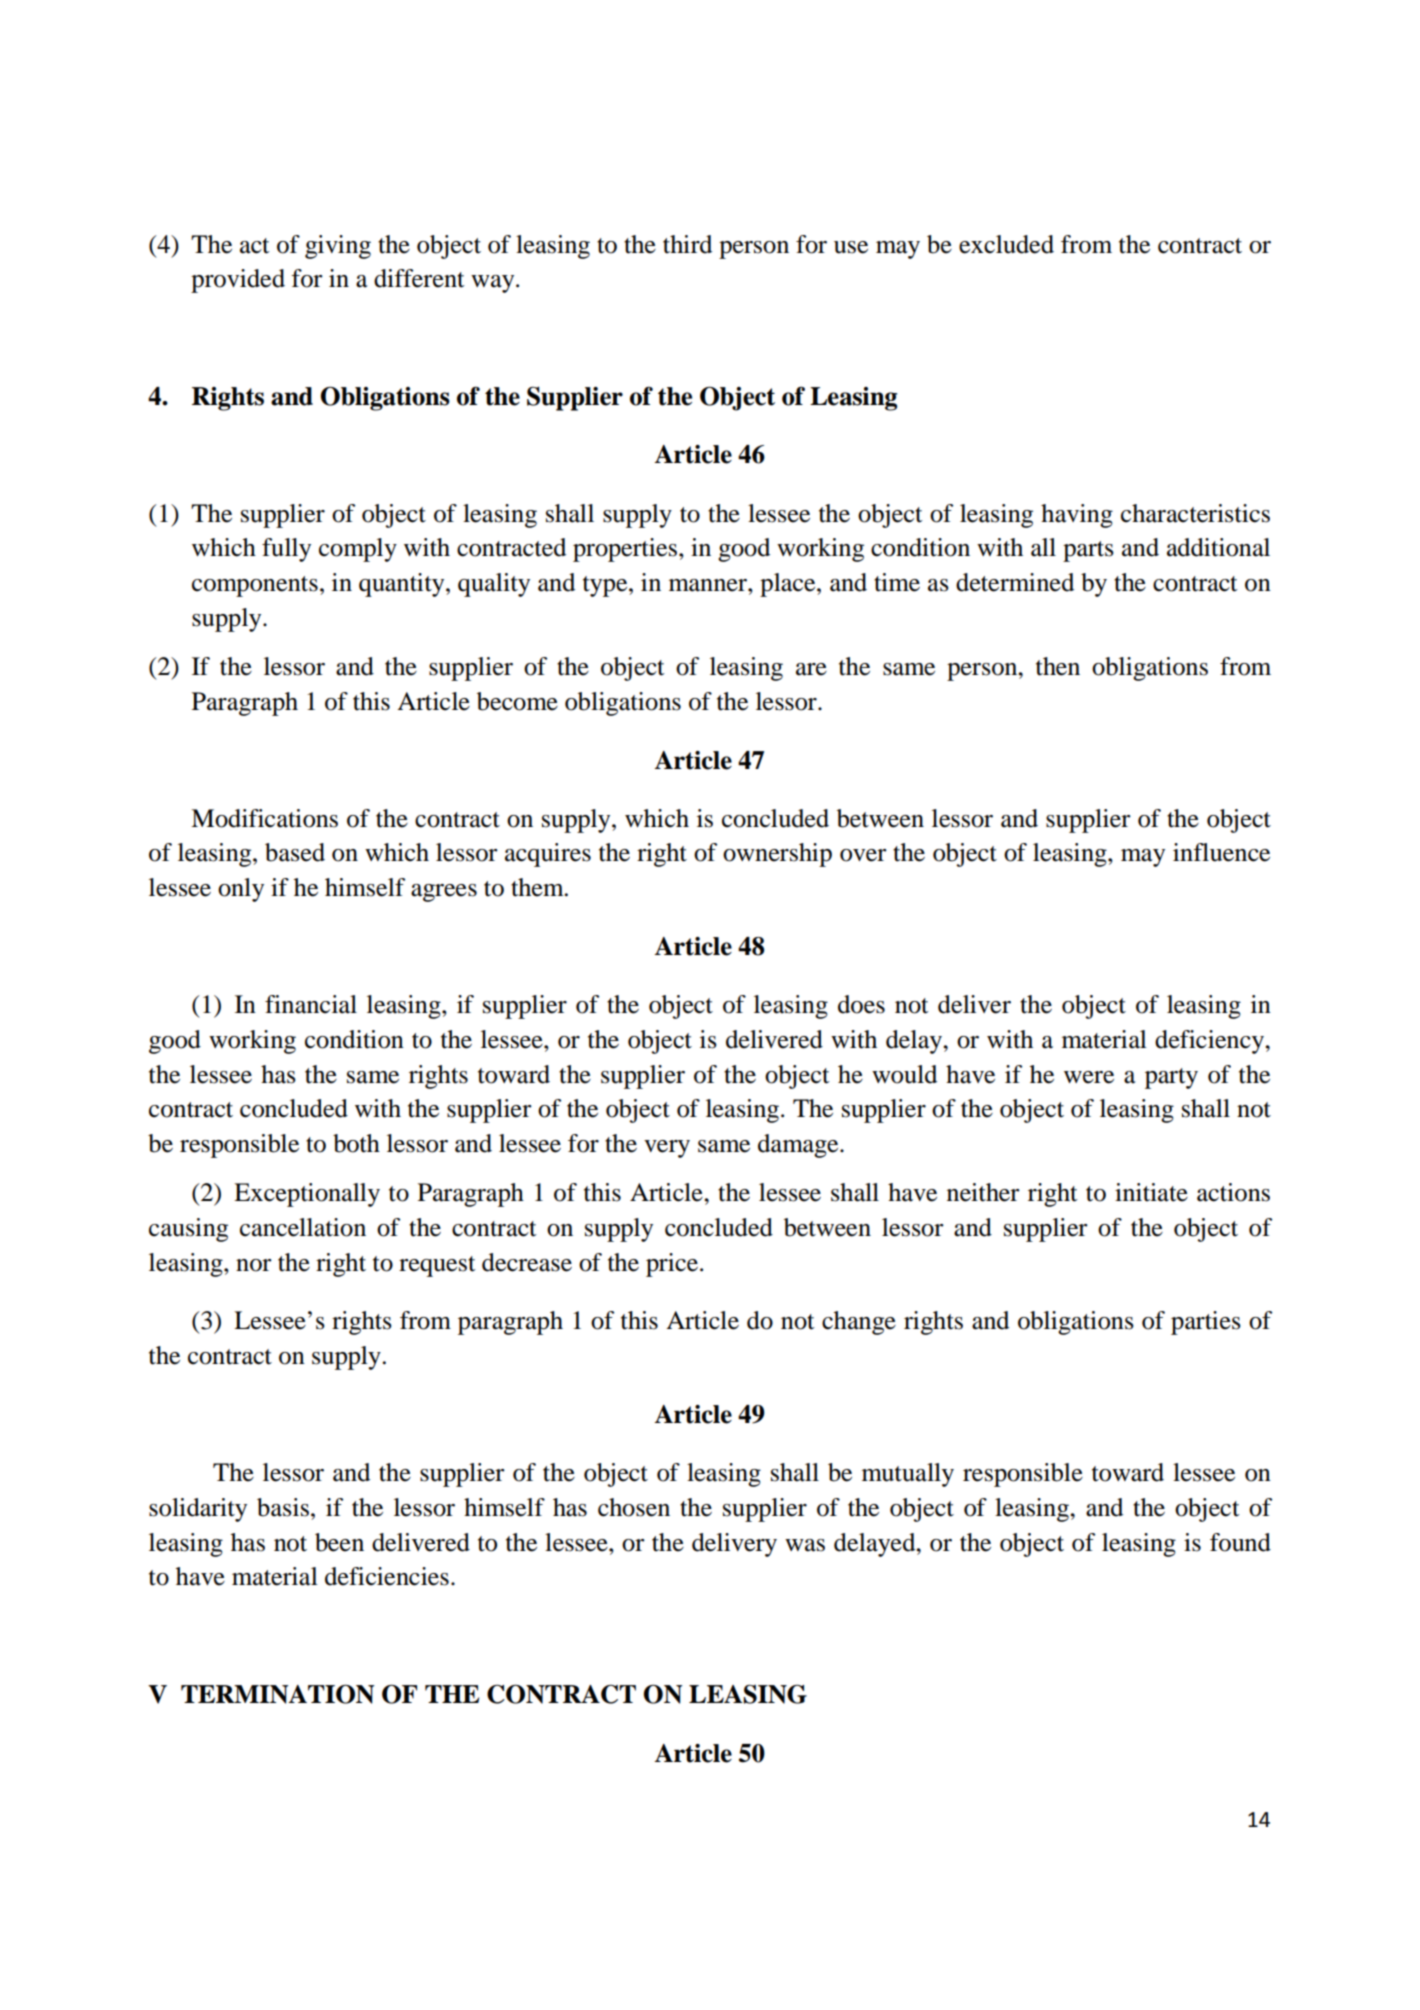 The height and width of the screenshot is (2010, 1420). Describe the element at coordinates (861, 1004) in the screenshot. I see `does` at that location.
